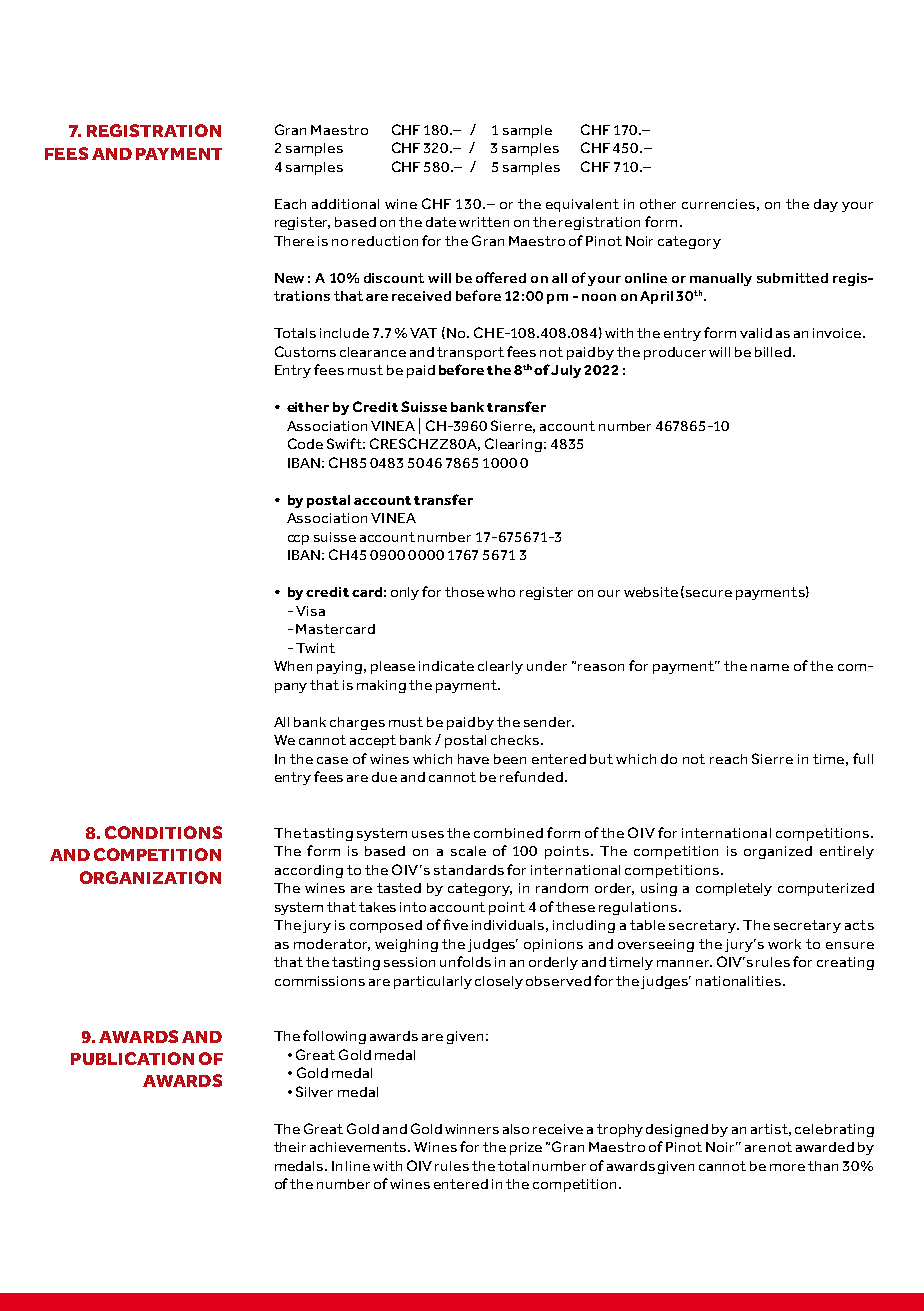 Image resolution: width=924 pixels, height=1311 pixels. I want to click on clearly, so click(500, 667).
